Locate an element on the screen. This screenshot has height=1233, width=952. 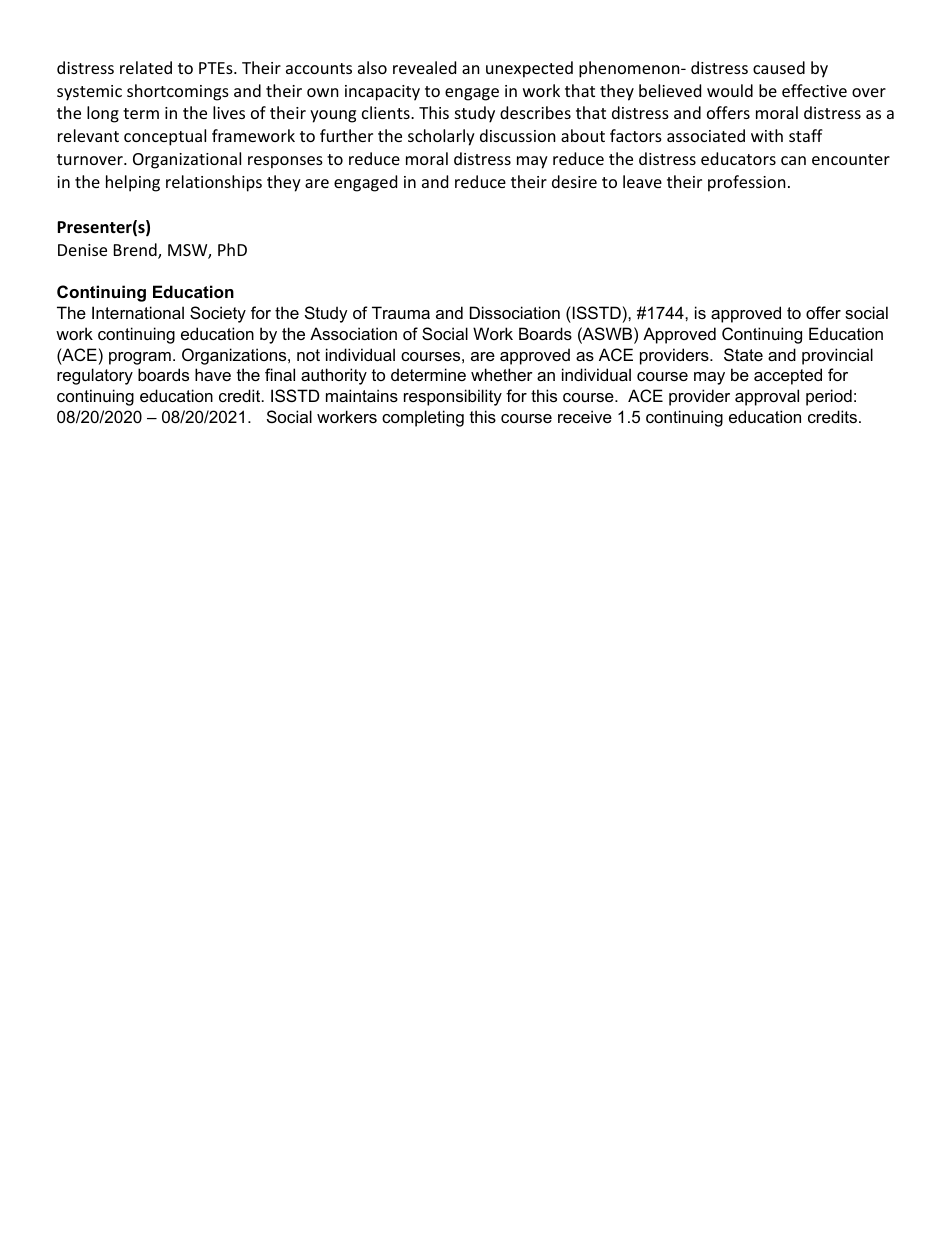
related is located at coordinates (146, 67).
